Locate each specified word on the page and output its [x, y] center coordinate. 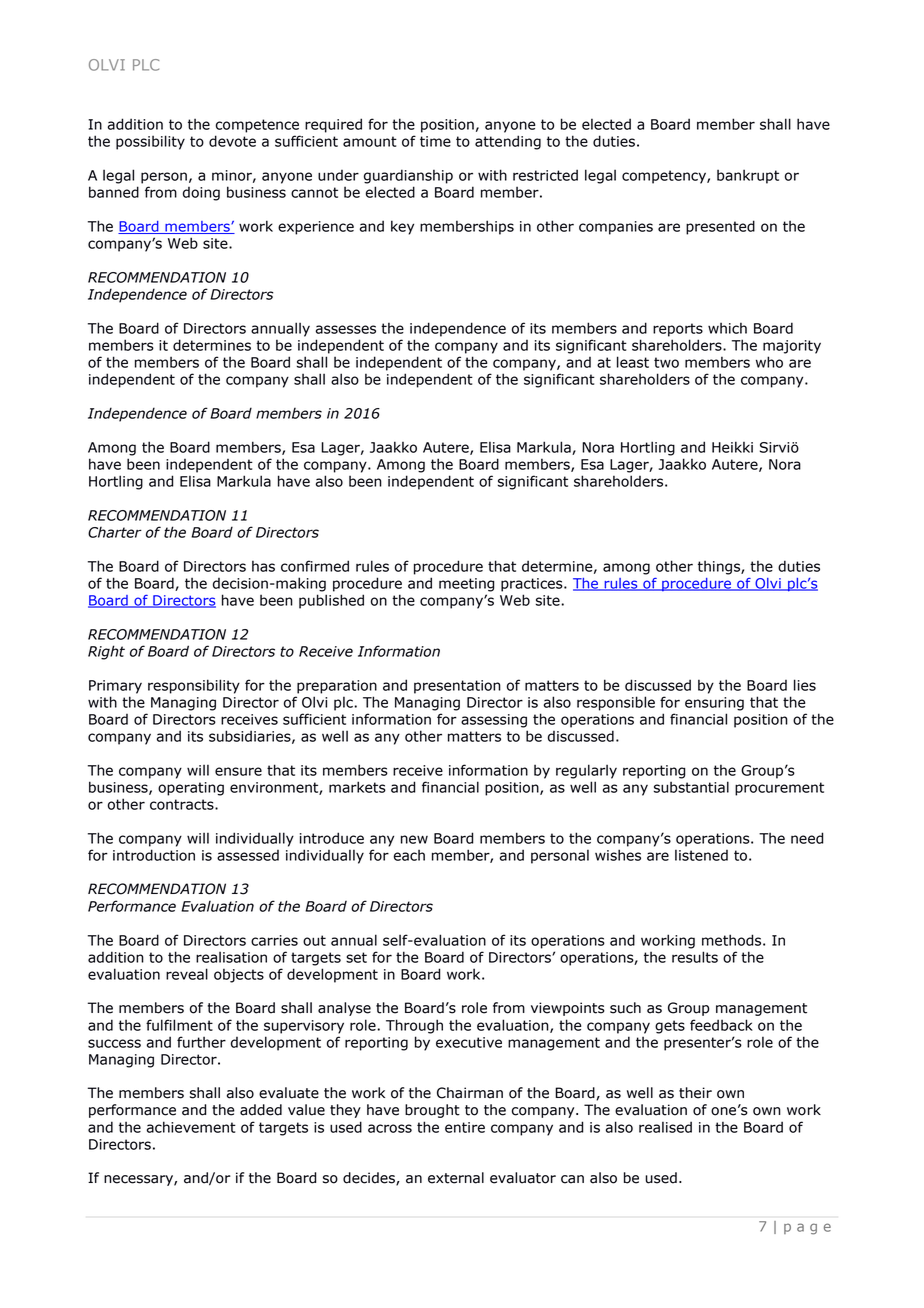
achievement [191, 1127]
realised [665, 1127]
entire [465, 1127]
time [435, 141]
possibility [150, 142]
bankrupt [748, 176]
